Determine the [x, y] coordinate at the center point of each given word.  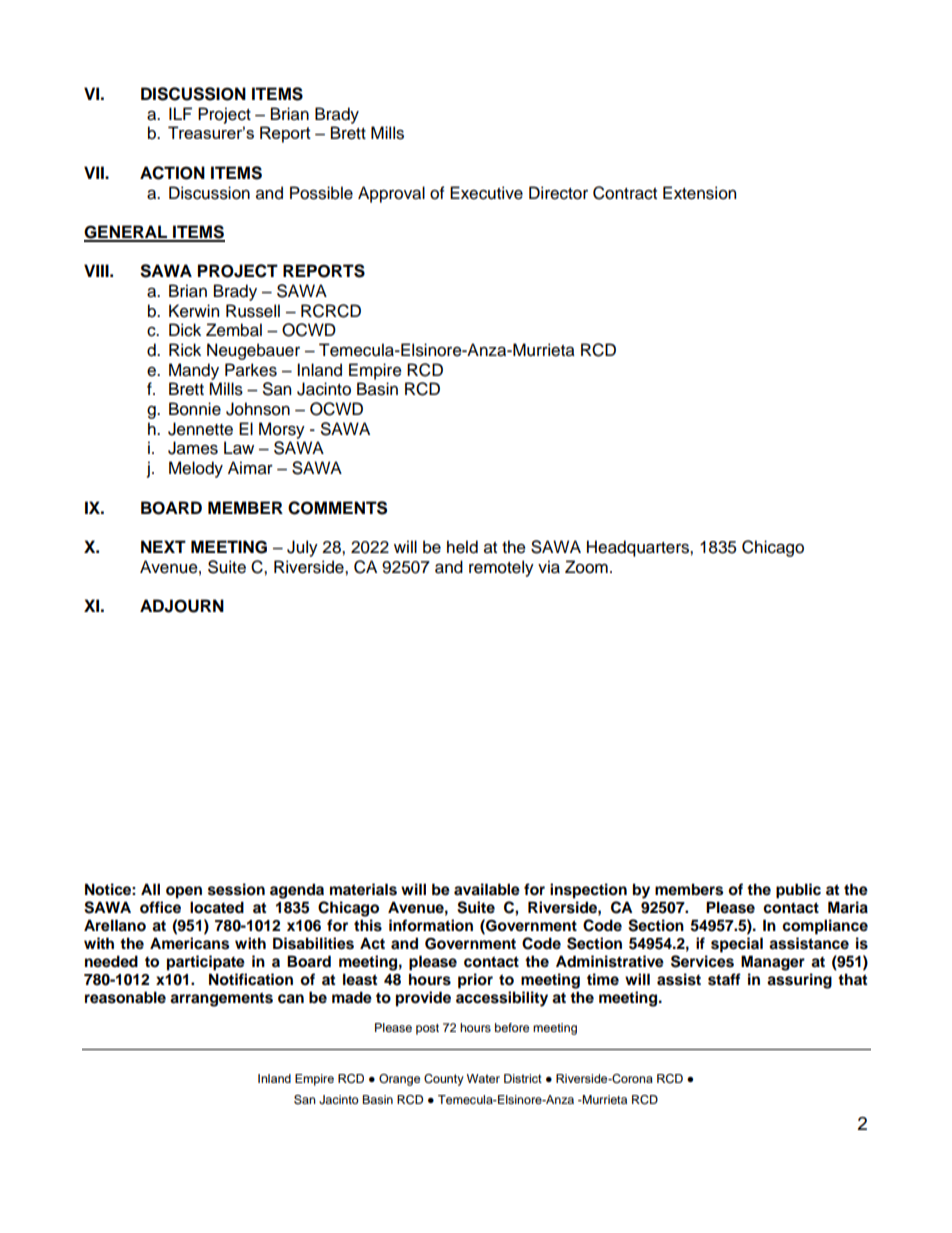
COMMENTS [337, 508]
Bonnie [195, 409]
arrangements [221, 999]
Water [483, 1078]
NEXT [163, 546]
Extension [699, 193]
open [184, 892]
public [798, 891]
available [487, 889]
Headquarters [639, 548]
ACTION [172, 173]
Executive [486, 193]
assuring [799, 981]
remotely [501, 568]
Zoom [586, 567]
